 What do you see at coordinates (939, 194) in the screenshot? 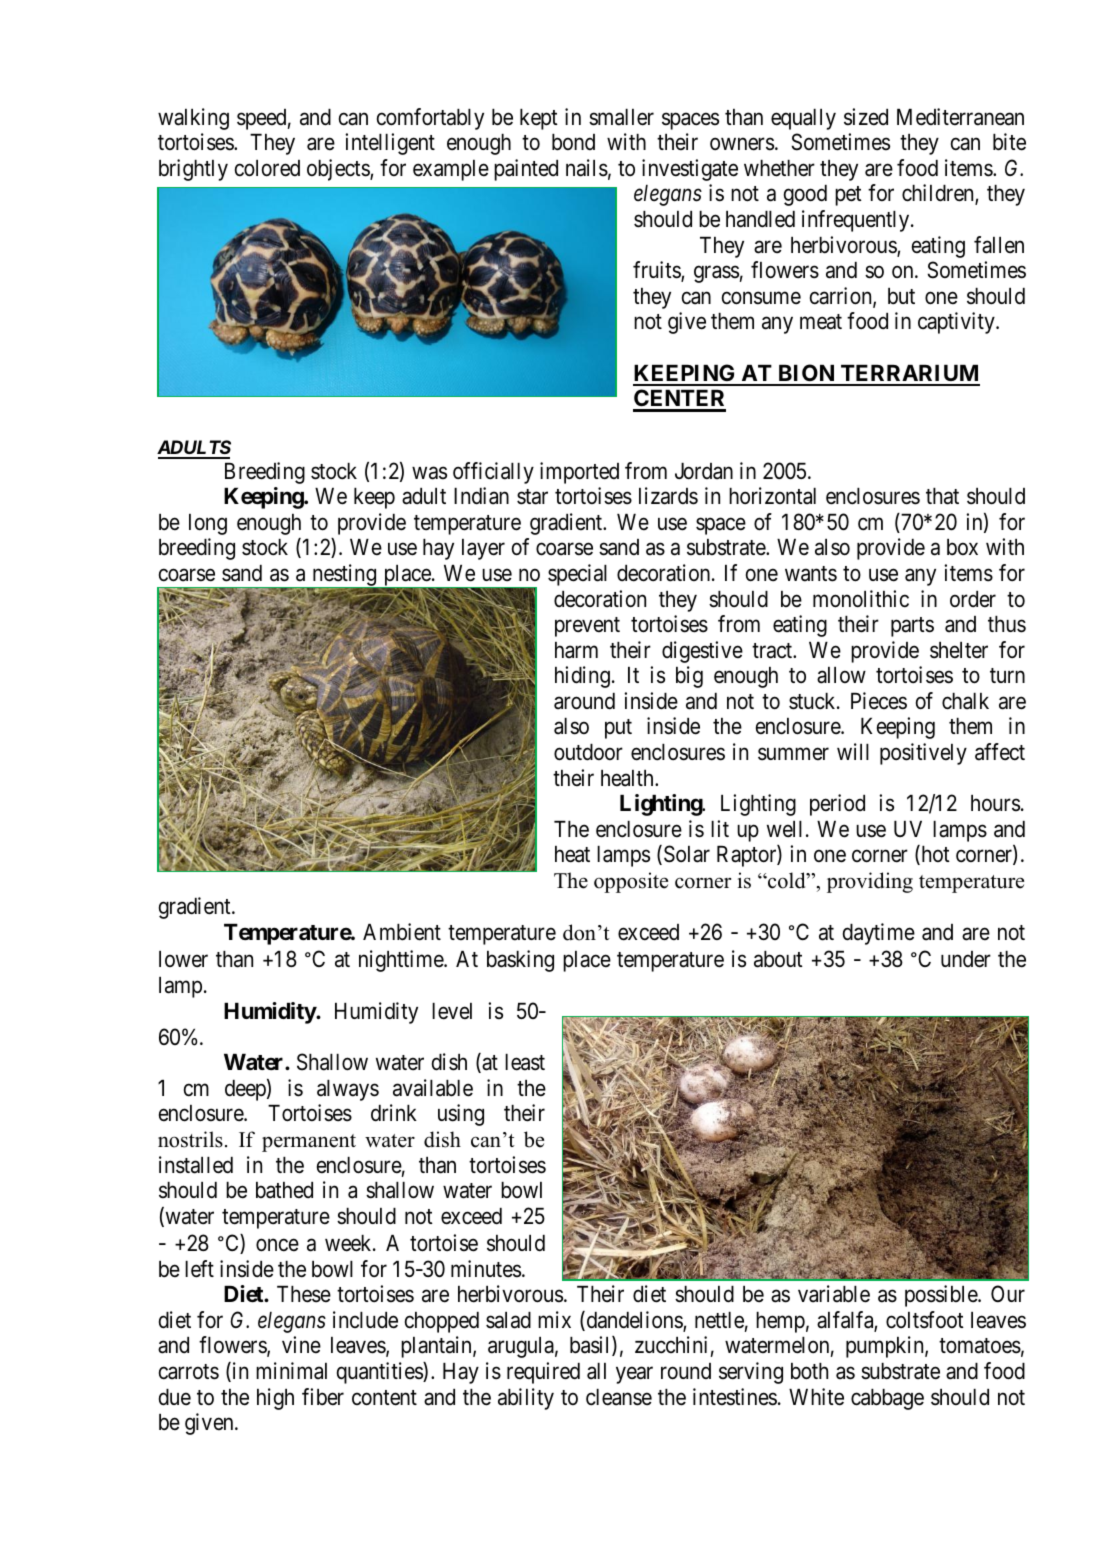
I see `children` at bounding box center [939, 194].
